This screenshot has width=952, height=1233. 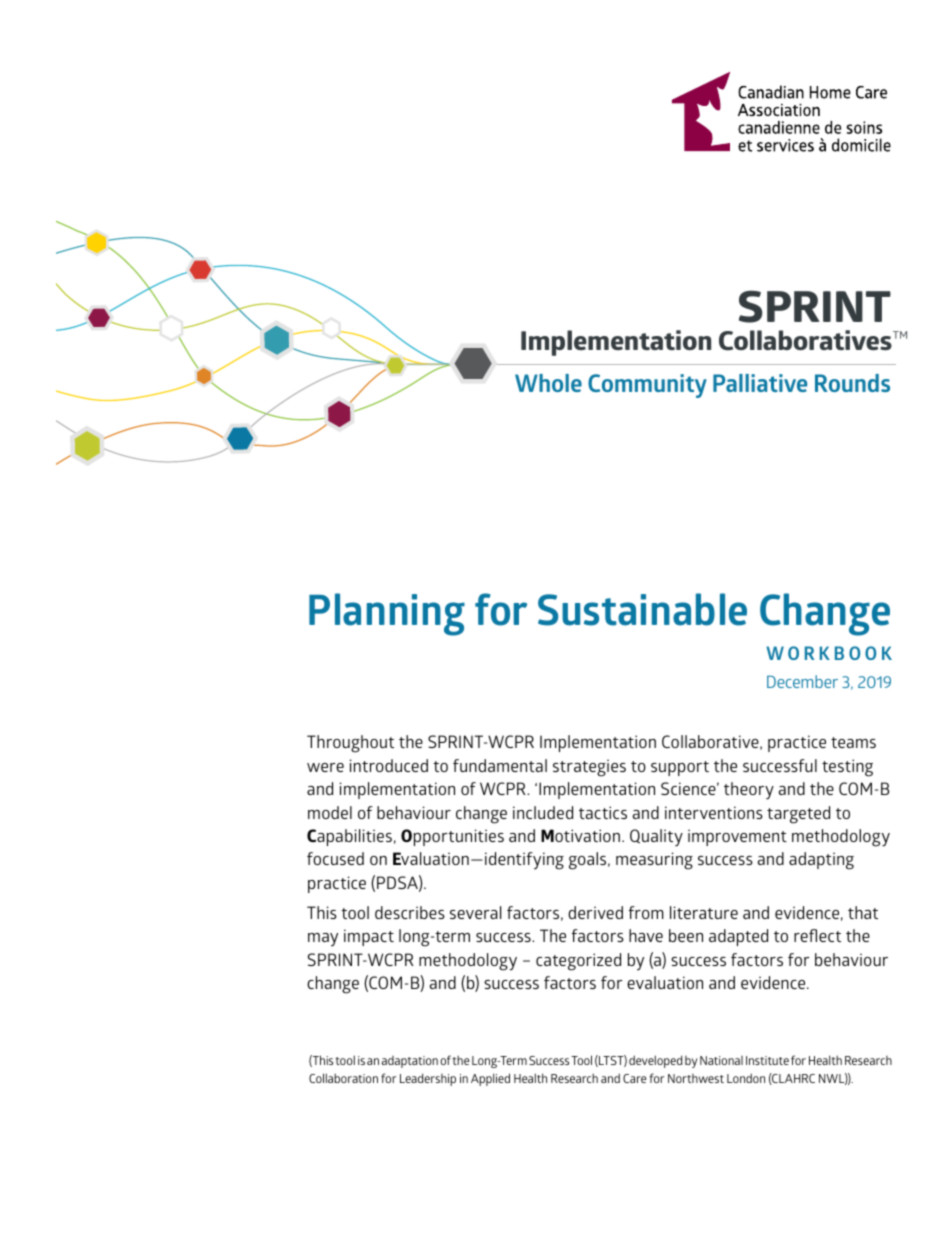 What do you see at coordinates (349, 837) in the screenshot?
I see `Capabilities` at bounding box center [349, 837].
